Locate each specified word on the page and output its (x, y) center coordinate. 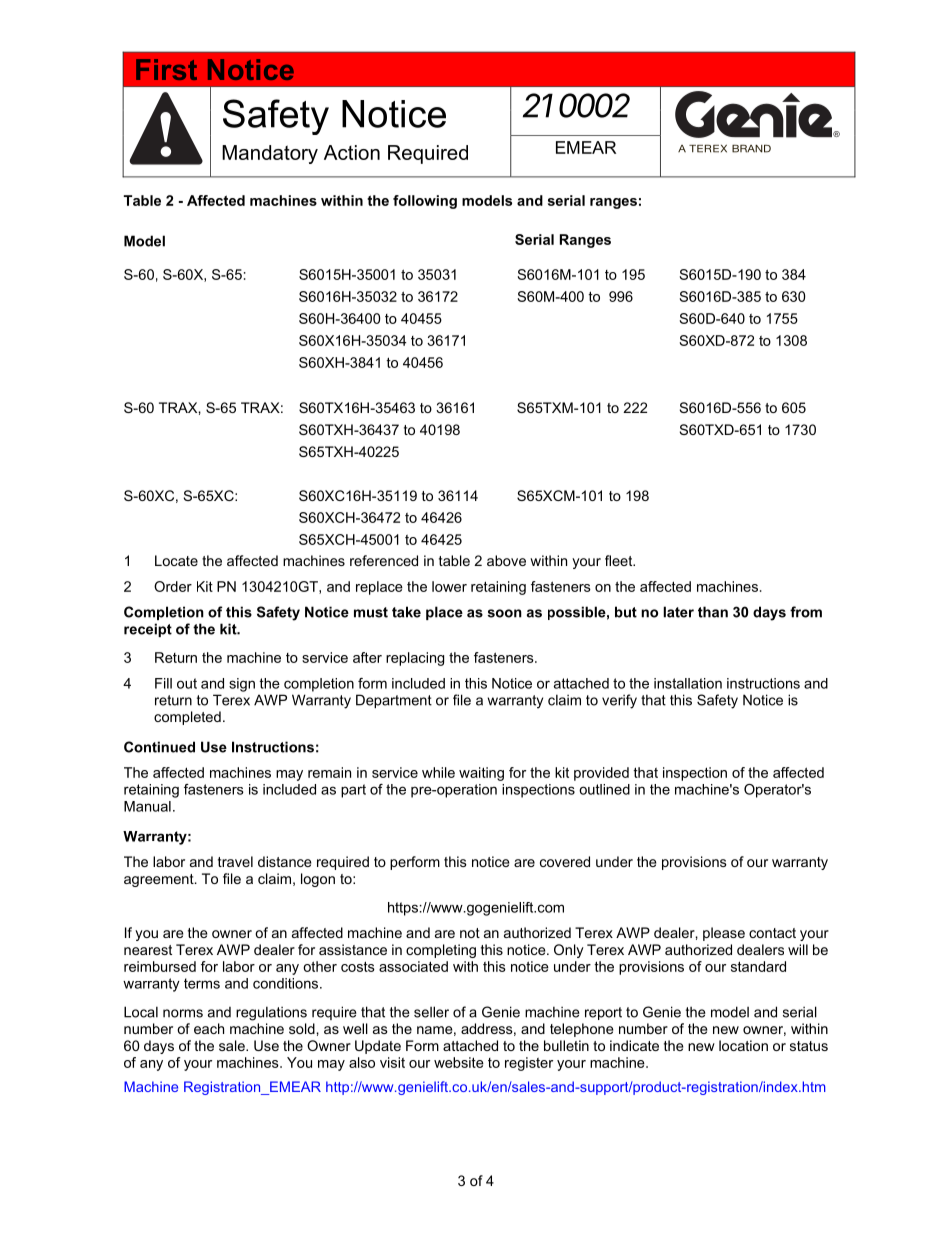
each (209, 1028)
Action (352, 152)
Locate (176, 560)
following (425, 202)
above (506, 560)
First (166, 69)
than (713, 612)
